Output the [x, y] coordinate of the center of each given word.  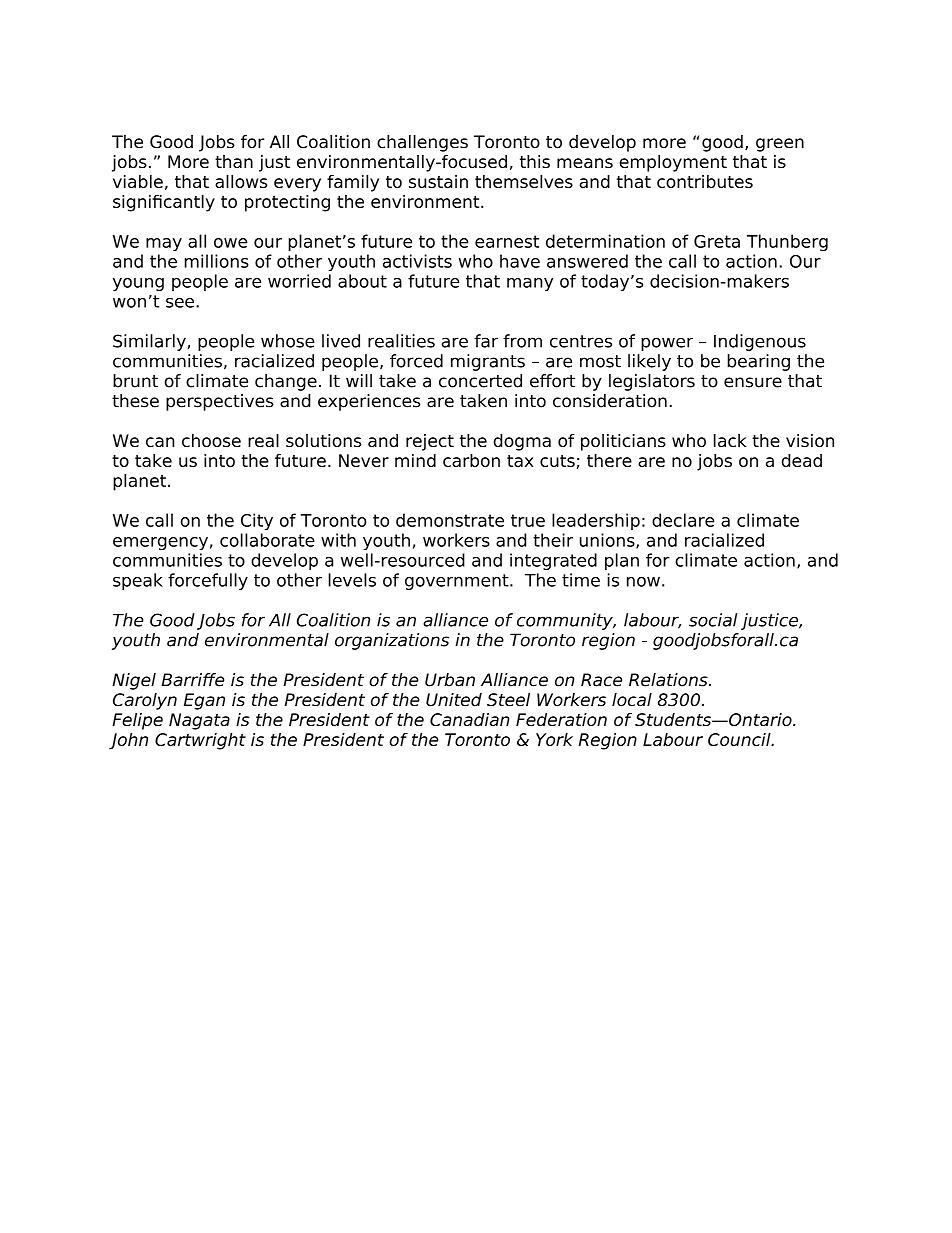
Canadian [470, 719]
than [234, 161]
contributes [705, 181]
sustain [438, 181]
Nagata [199, 721]
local [632, 700]
